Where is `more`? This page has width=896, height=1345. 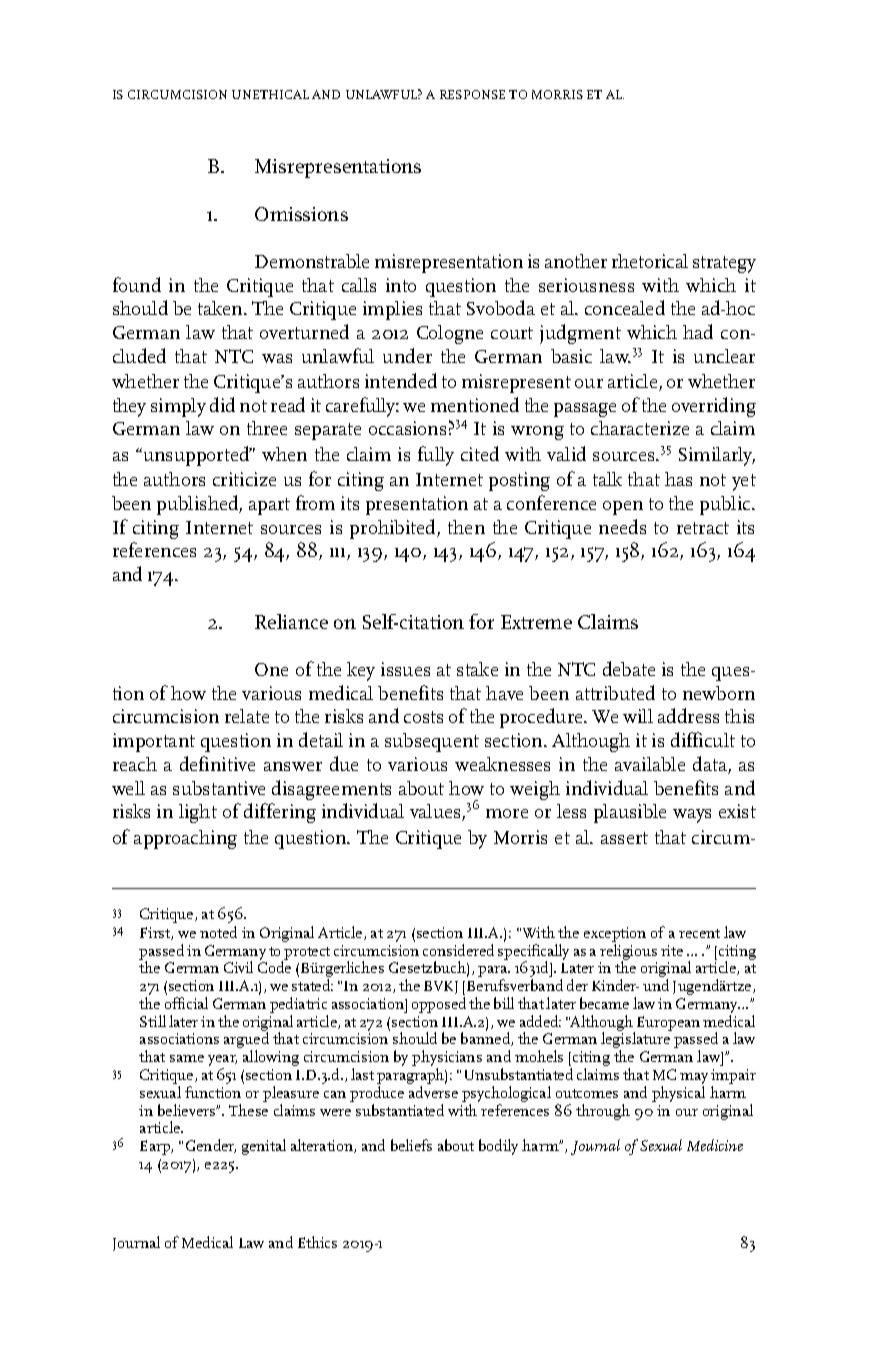 more is located at coordinates (507, 813).
